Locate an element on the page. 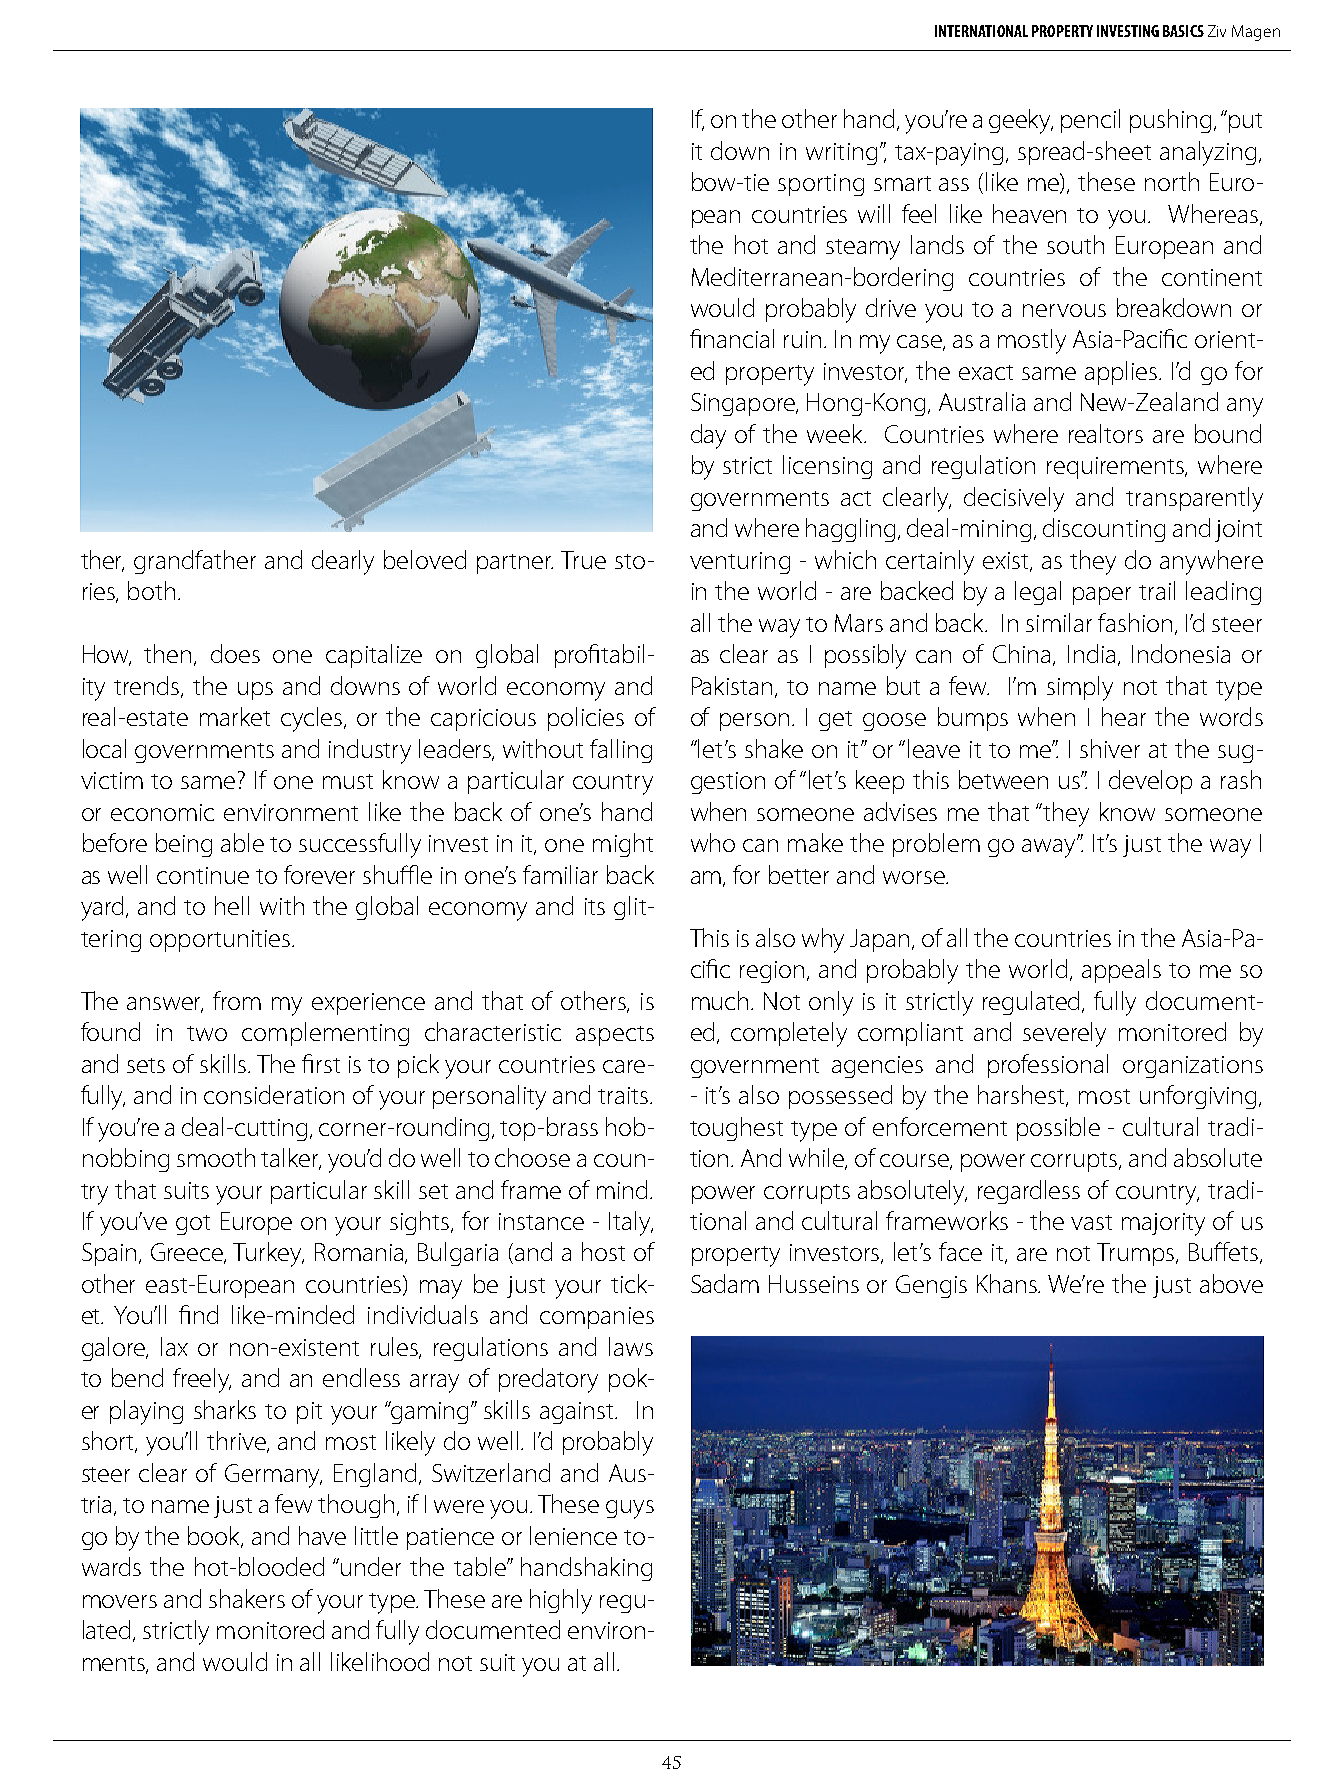 The width and height of the document is (1344, 1791). develop is located at coordinates (1150, 782).
